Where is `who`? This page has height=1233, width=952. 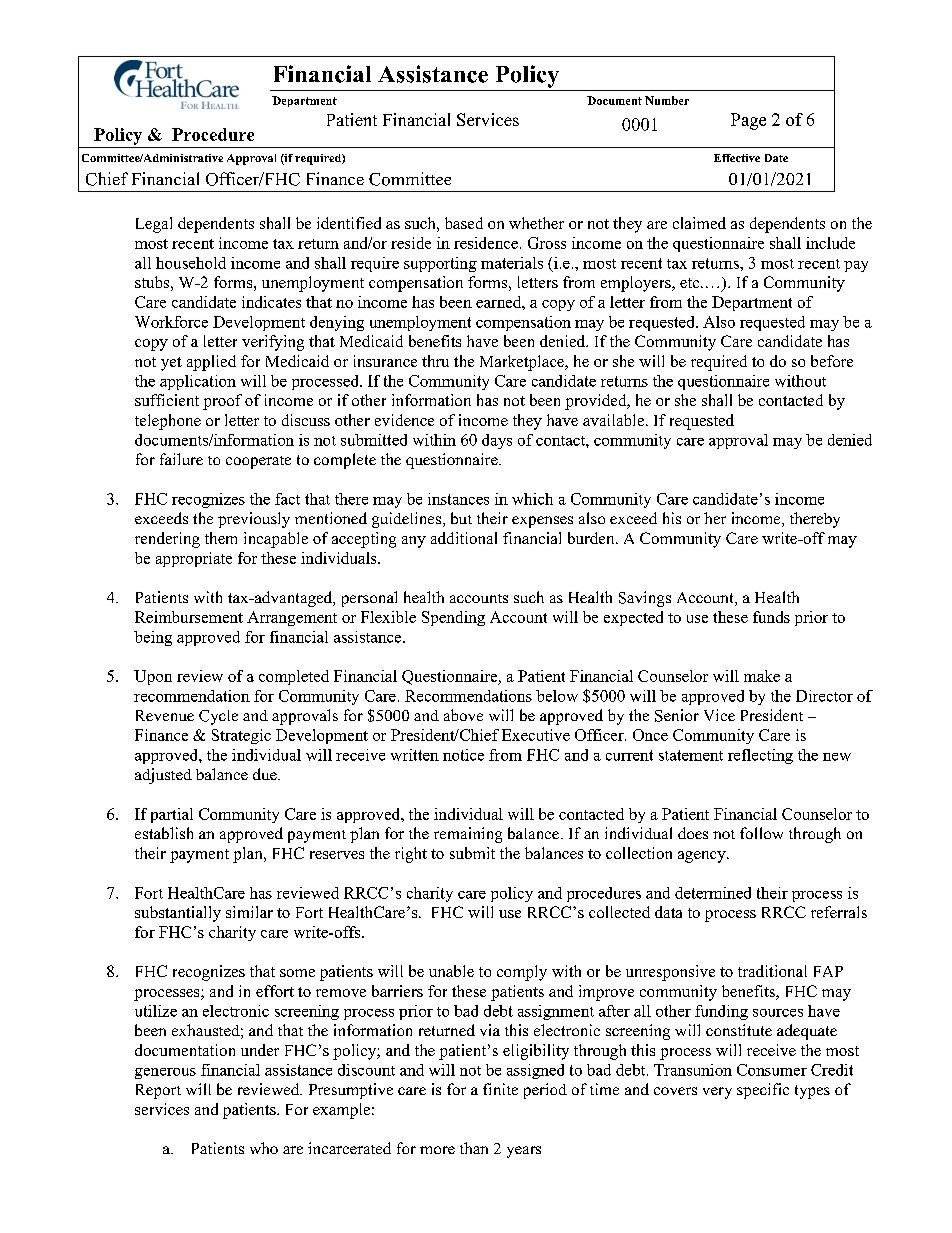 who is located at coordinates (264, 1148).
